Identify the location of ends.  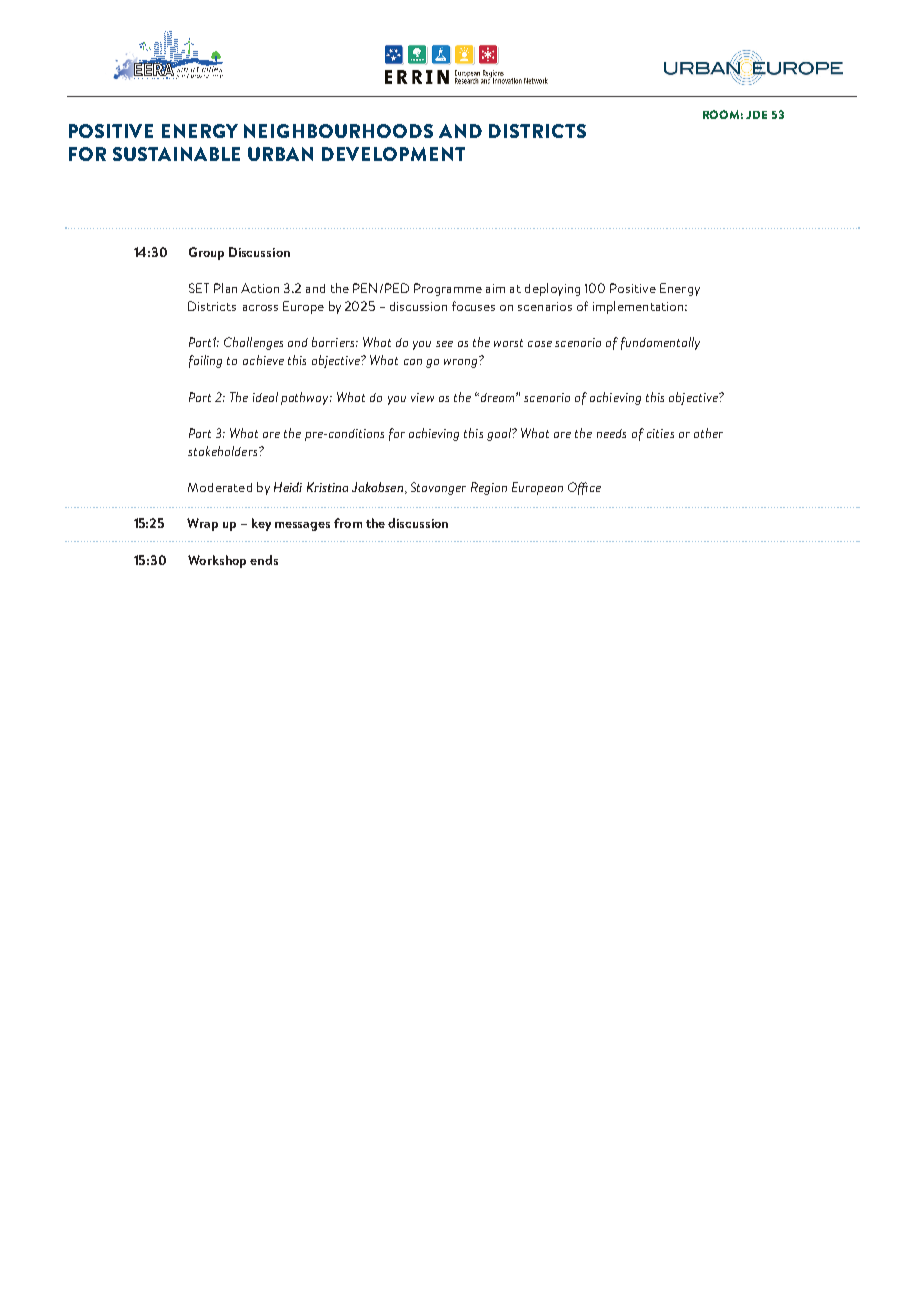
(264, 560).
